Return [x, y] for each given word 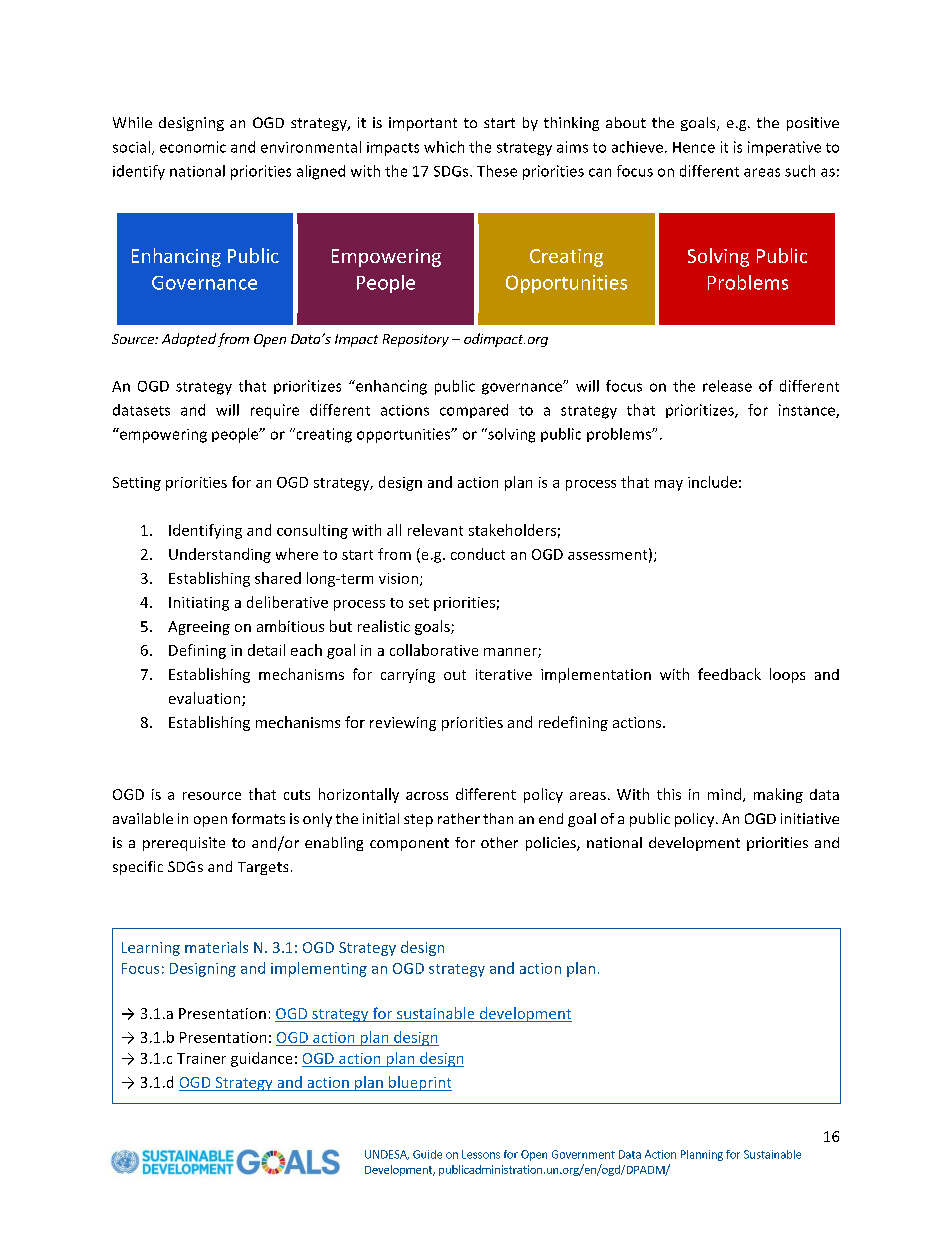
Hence [694, 147]
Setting [137, 484]
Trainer [201, 1058]
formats [258, 818]
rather [459, 818]
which [444, 147]
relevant [435, 530]
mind [724, 794]
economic [193, 147]
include [712, 482]
